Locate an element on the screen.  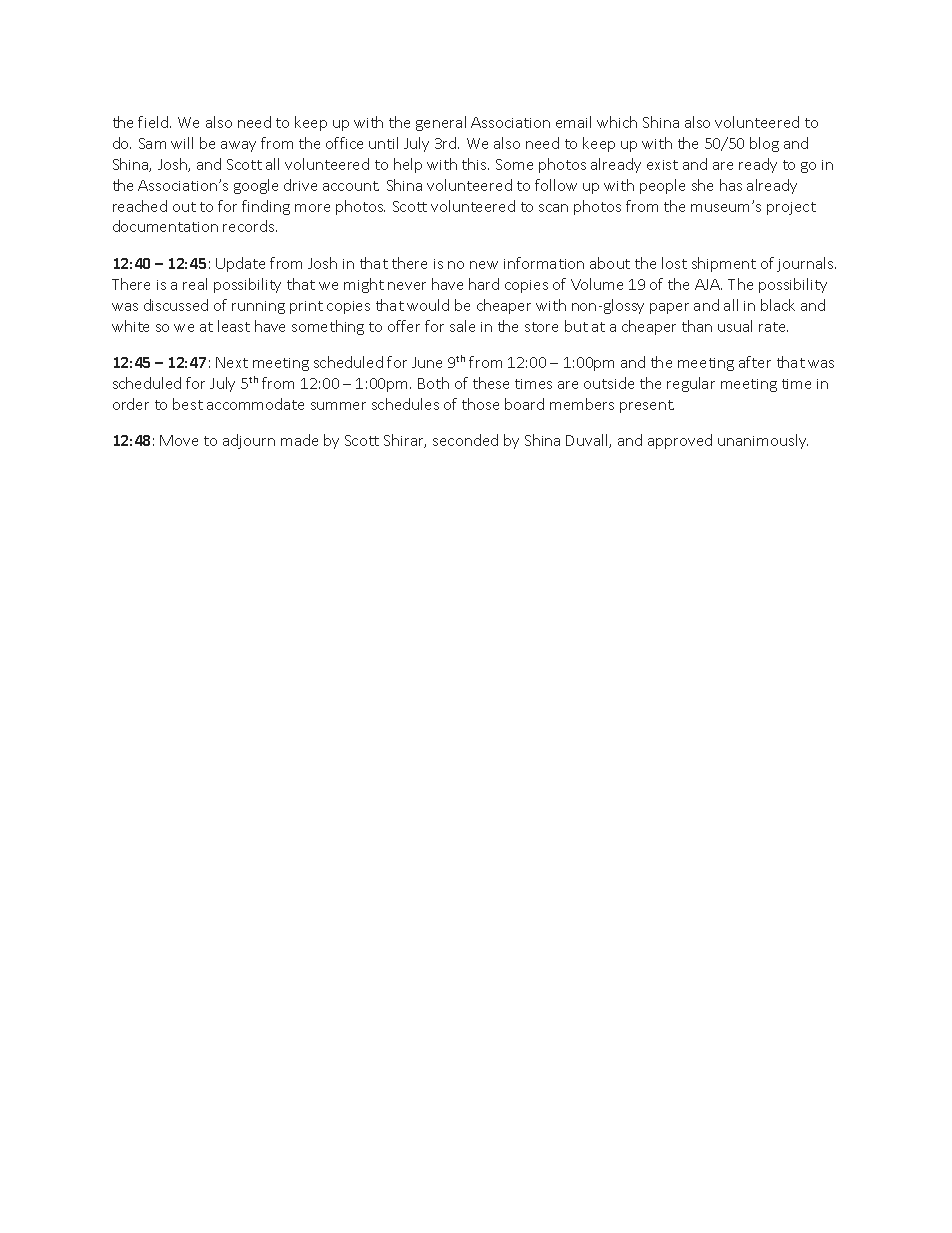
usual is located at coordinates (735, 326).
